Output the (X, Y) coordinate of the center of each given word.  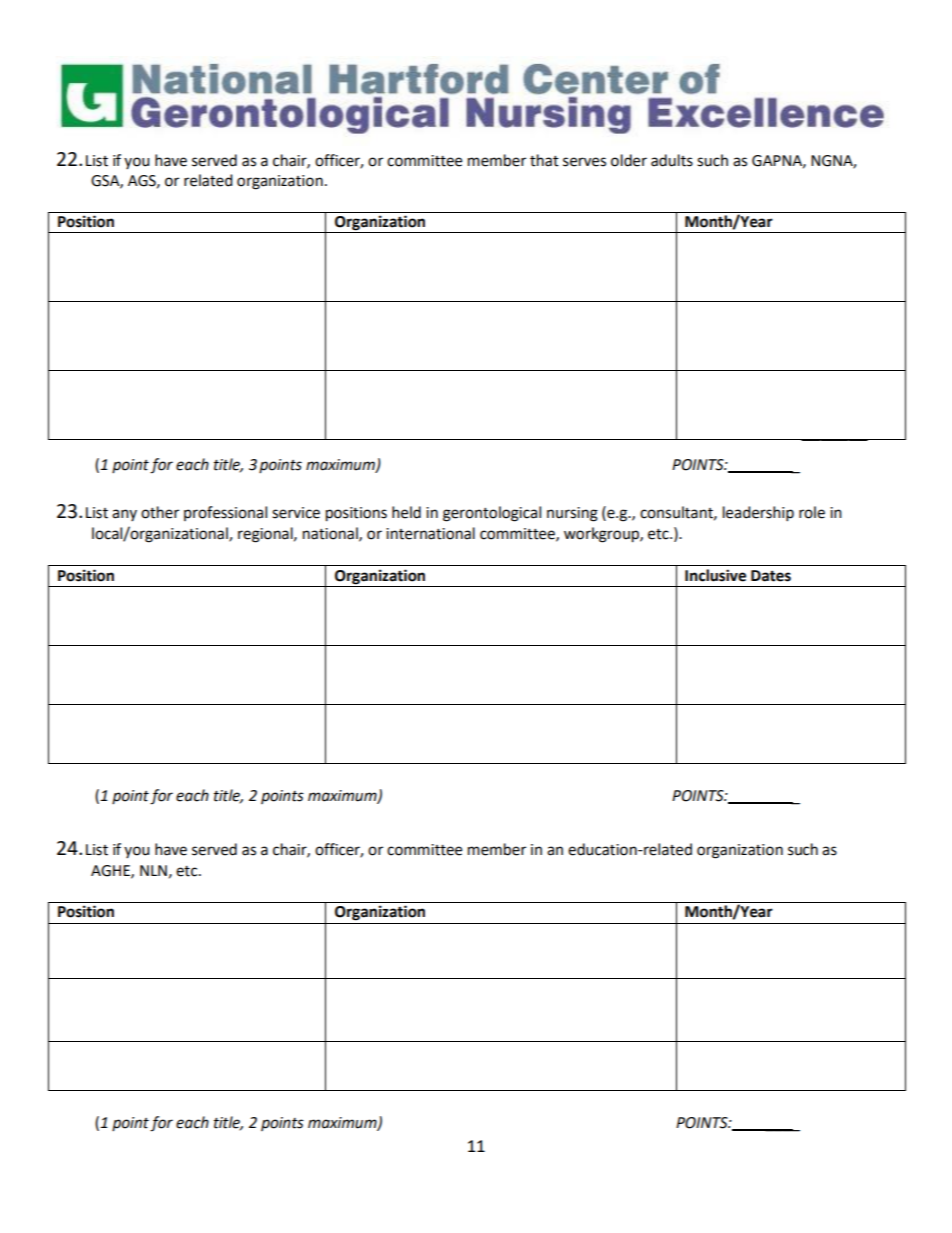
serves (584, 162)
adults (672, 160)
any (124, 515)
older (629, 160)
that (544, 160)
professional (225, 513)
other (160, 512)
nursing (572, 514)
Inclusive (715, 575)
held (406, 512)
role (812, 512)
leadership (758, 514)
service (296, 513)
